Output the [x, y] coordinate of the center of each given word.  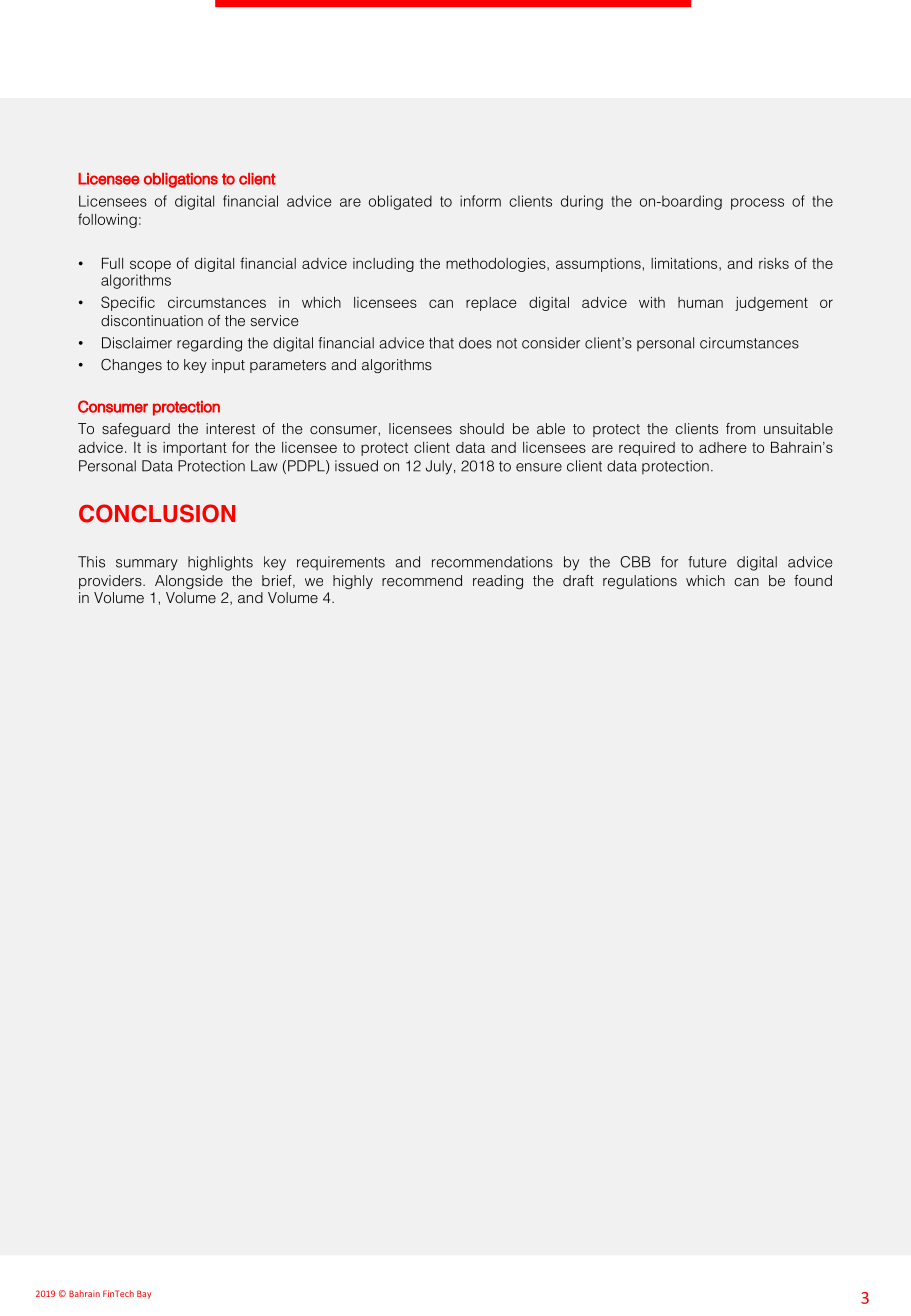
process [757, 204]
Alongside [189, 582]
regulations [640, 582]
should [482, 428]
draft [578, 580]
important [195, 449]
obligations [181, 180]
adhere [723, 447]
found [813, 580]
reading [498, 582]
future [707, 562]
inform [480, 201]
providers [111, 582]
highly [353, 582]
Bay [144, 1294]
